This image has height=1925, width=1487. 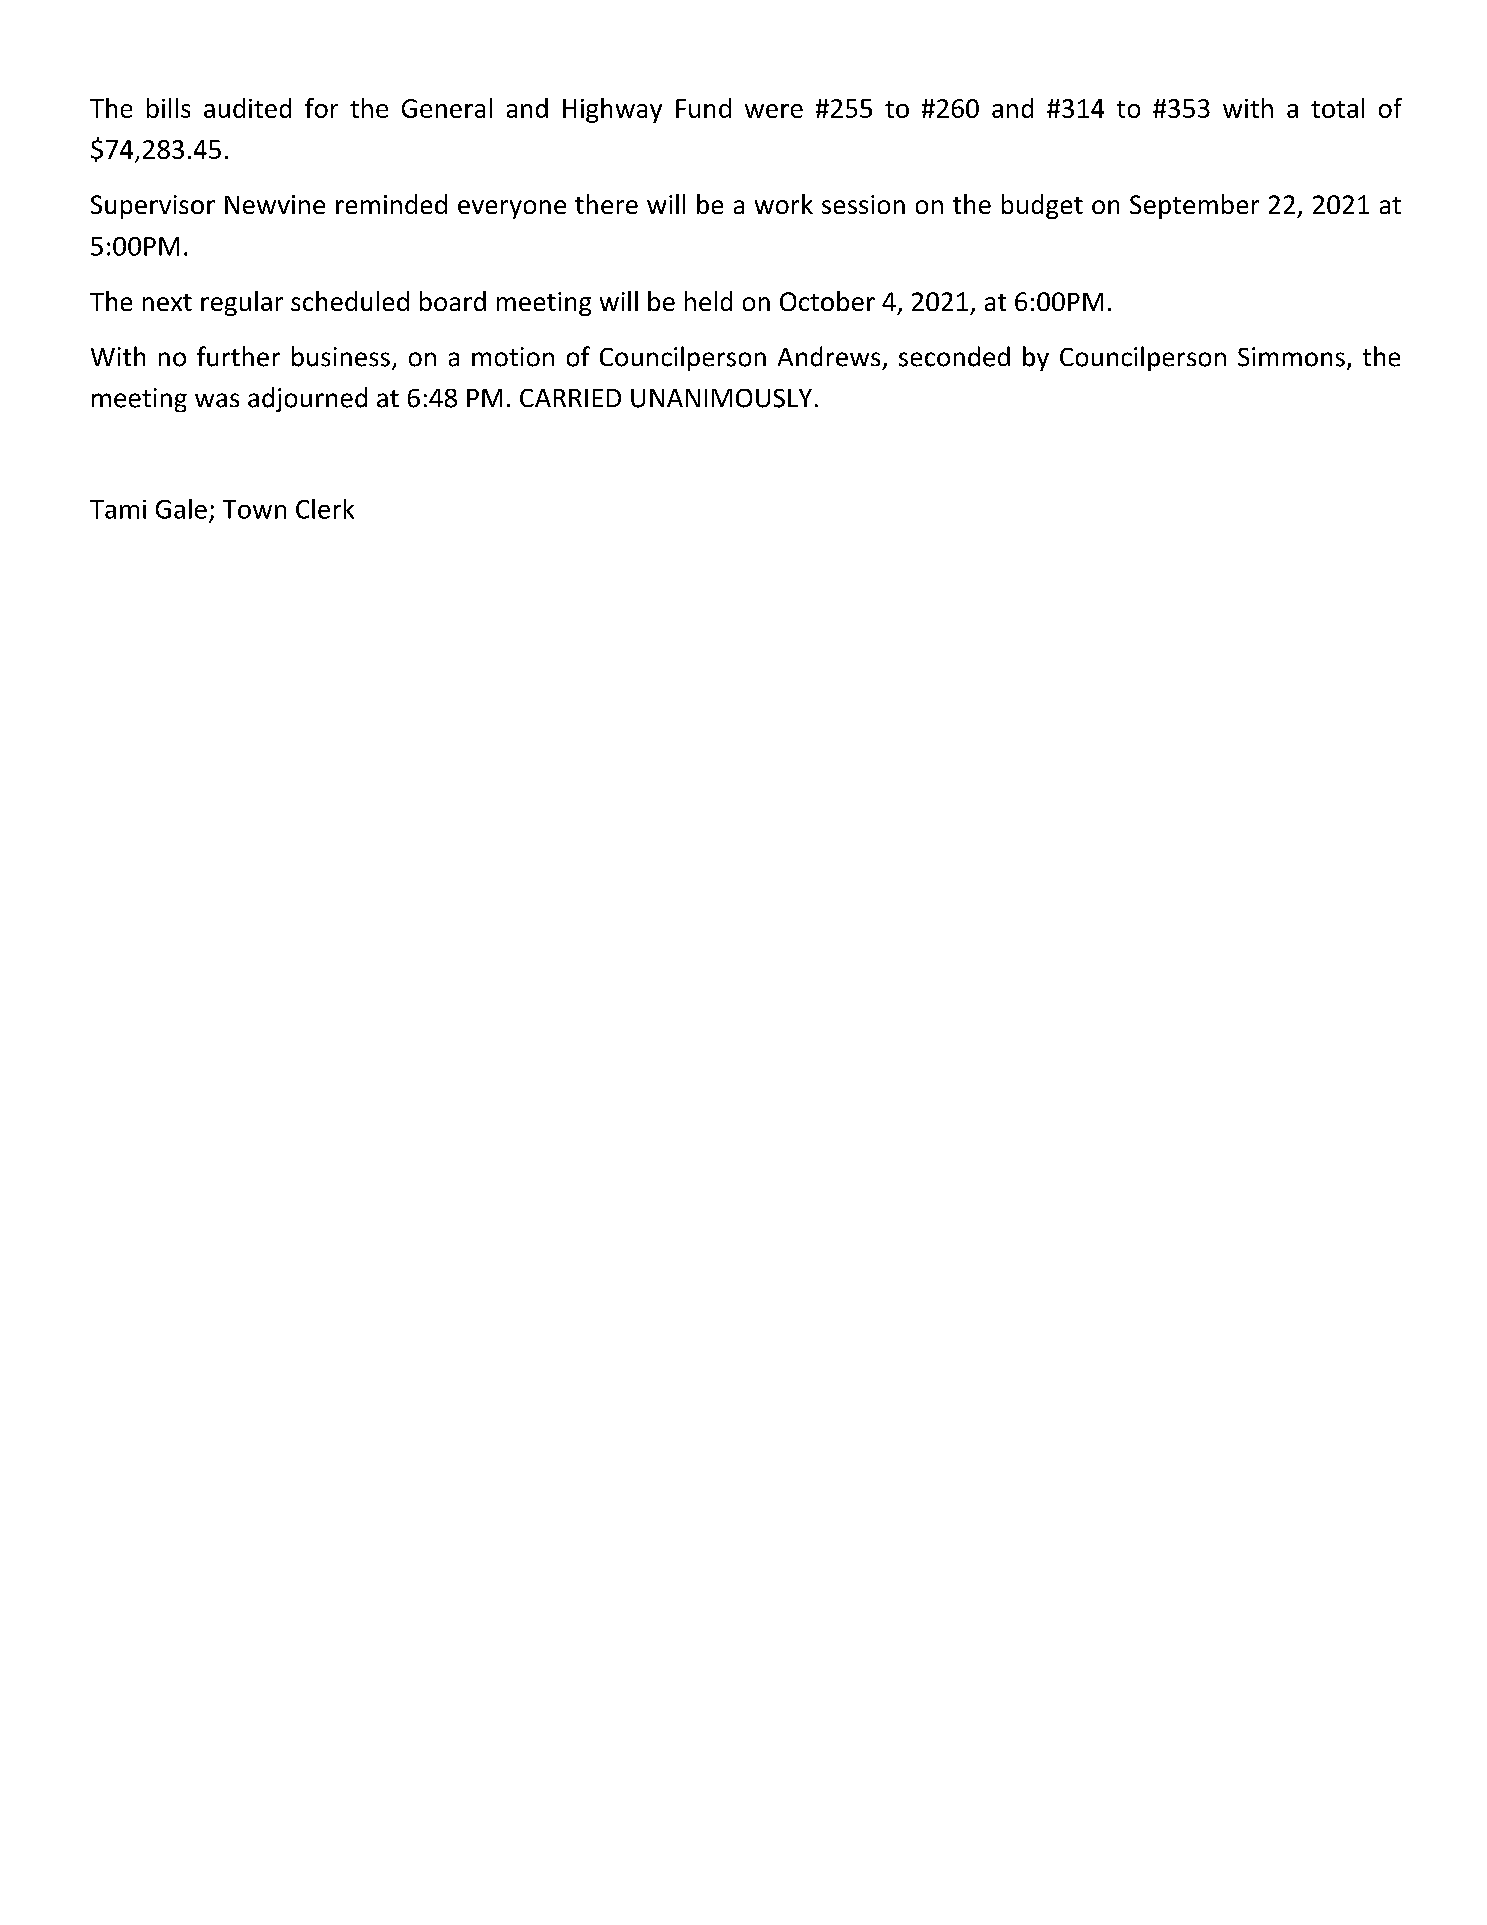 What do you see at coordinates (1337, 108) in the image?
I see `total` at bounding box center [1337, 108].
